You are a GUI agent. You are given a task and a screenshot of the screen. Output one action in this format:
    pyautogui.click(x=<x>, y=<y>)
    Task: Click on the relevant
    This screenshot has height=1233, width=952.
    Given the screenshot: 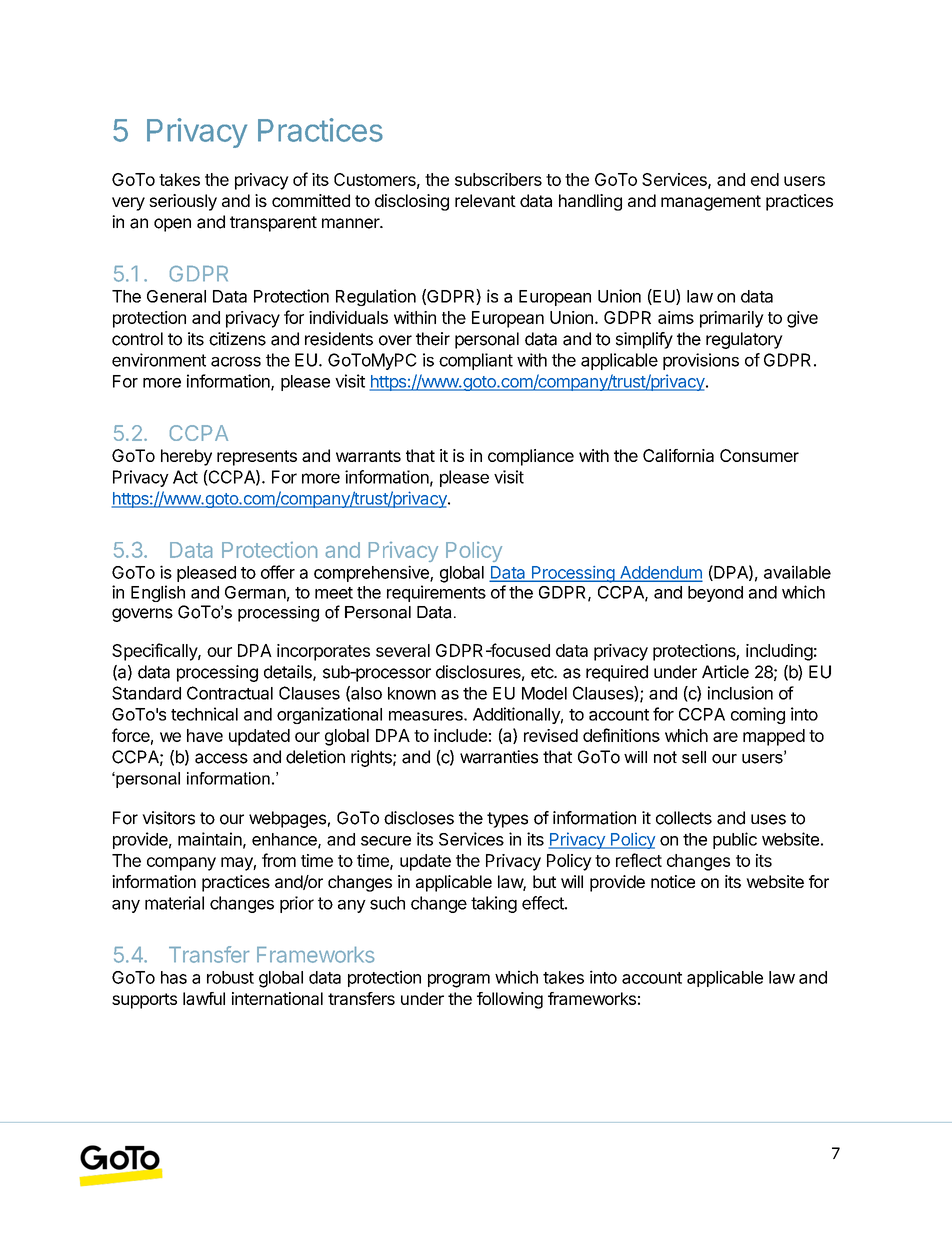 What is the action you would take?
    pyautogui.click(x=485, y=200)
